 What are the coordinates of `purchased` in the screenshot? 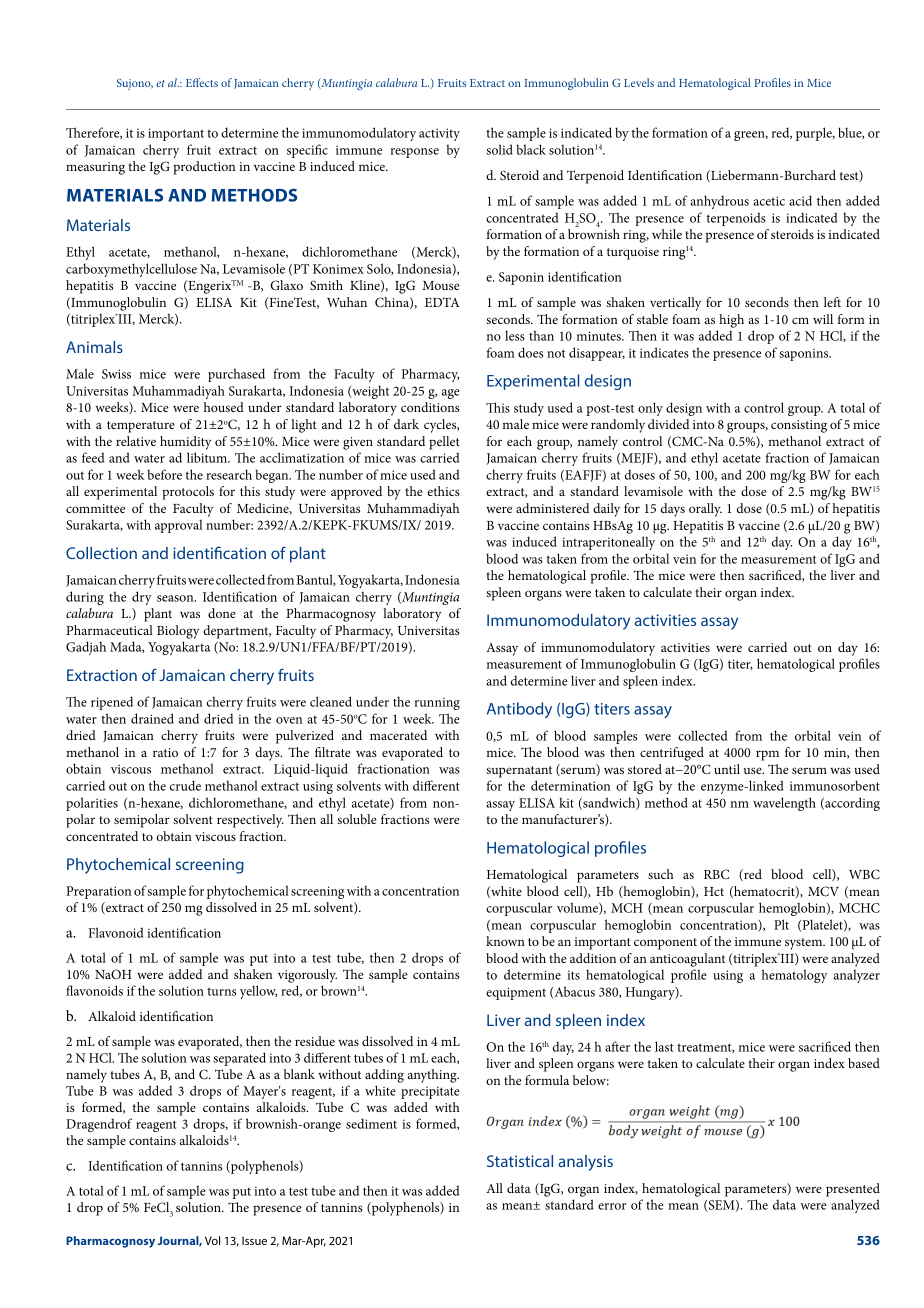 It's located at (236, 375).
